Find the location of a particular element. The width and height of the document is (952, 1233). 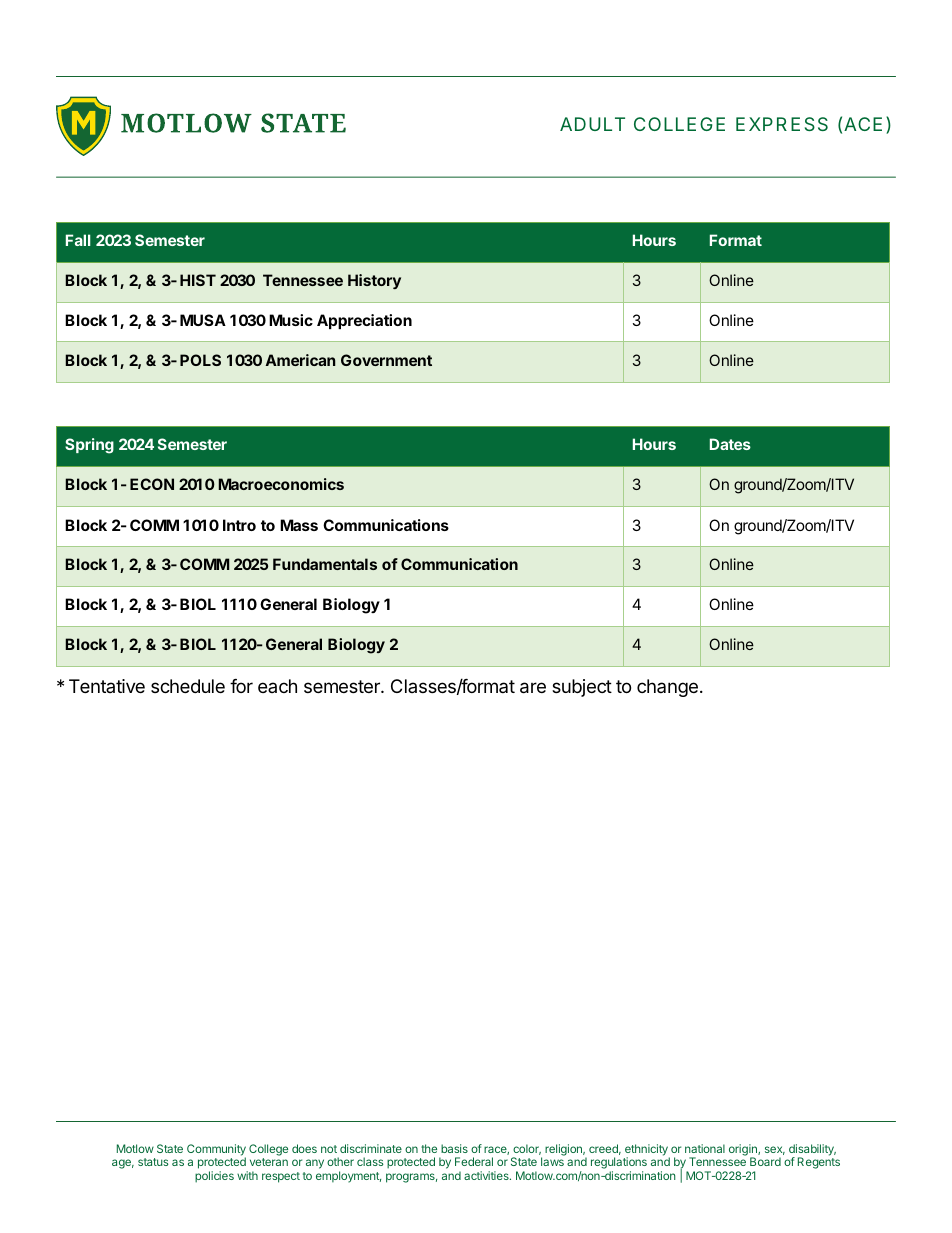

Mass is located at coordinates (299, 525).
